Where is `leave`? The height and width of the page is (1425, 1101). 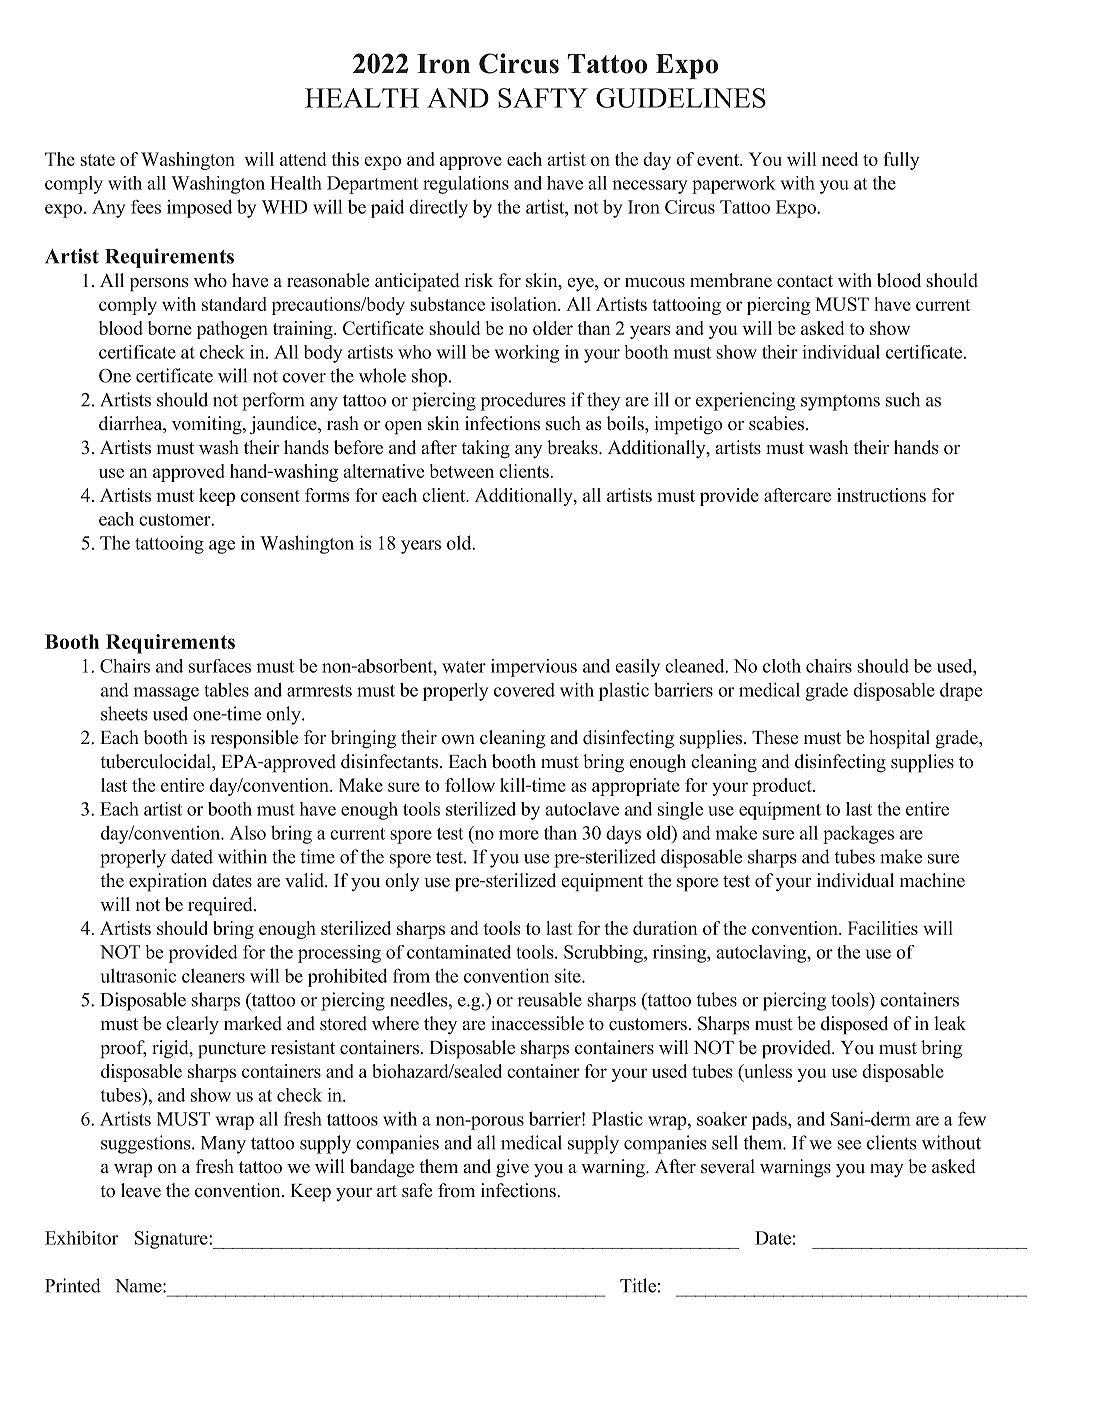
leave is located at coordinates (141, 1190).
